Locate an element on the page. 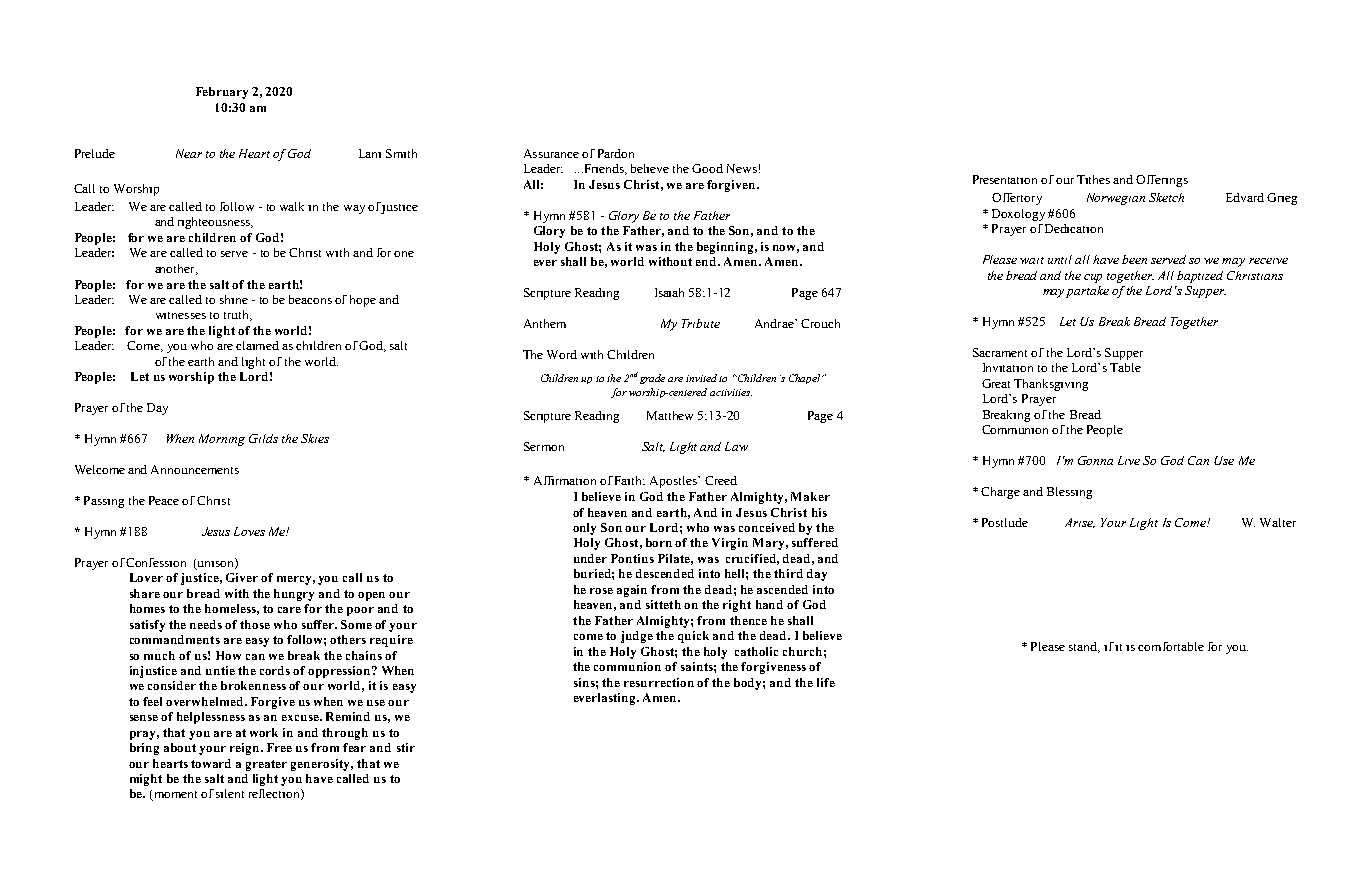  born is located at coordinates (659, 542).
